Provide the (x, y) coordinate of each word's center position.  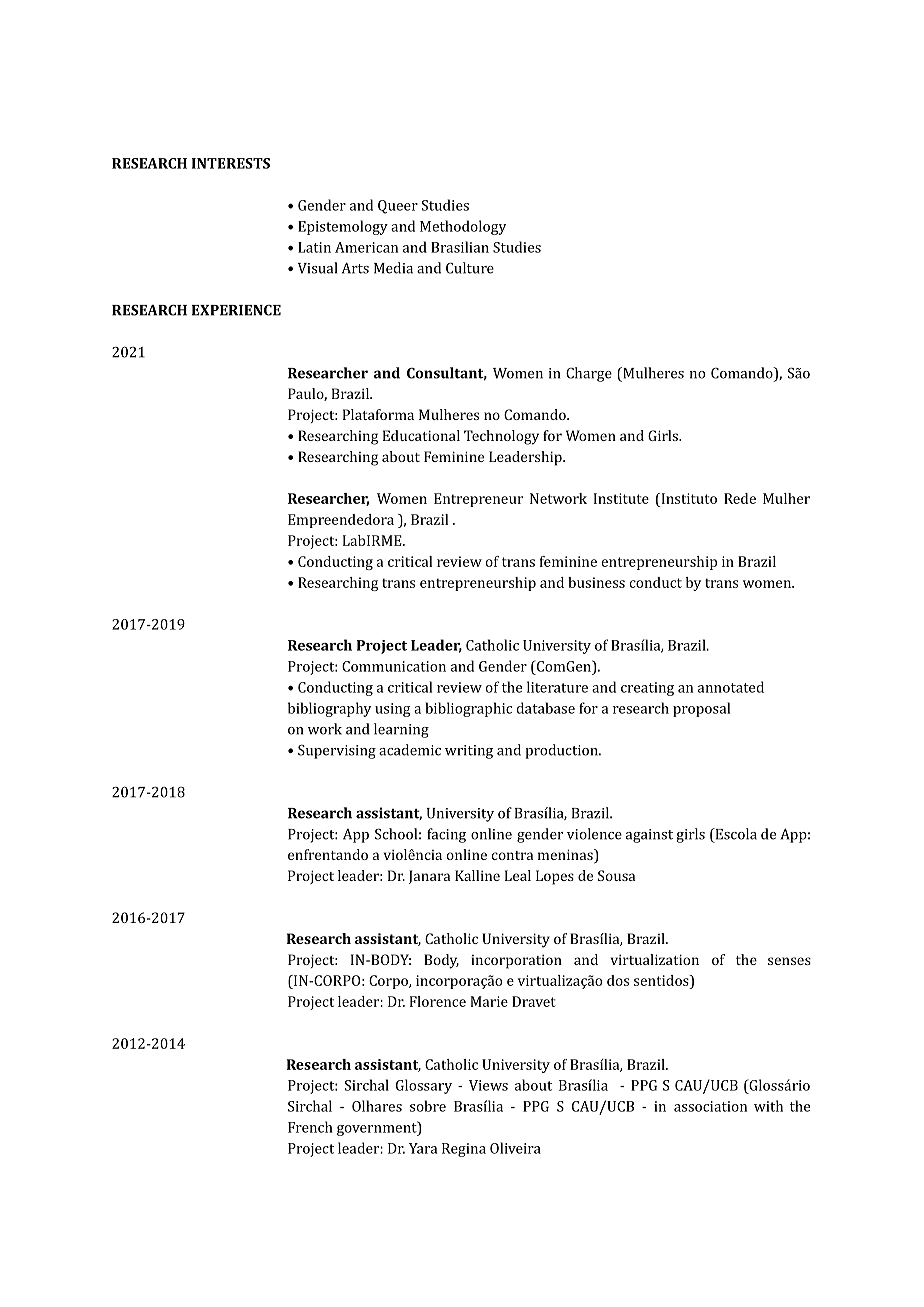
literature (557, 687)
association (710, 1106)
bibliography (329, 709)
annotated (731, 687)
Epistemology (343, 227)
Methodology (463, 227)
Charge (589, 374)
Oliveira (515, 1148)
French (310, 1127)
